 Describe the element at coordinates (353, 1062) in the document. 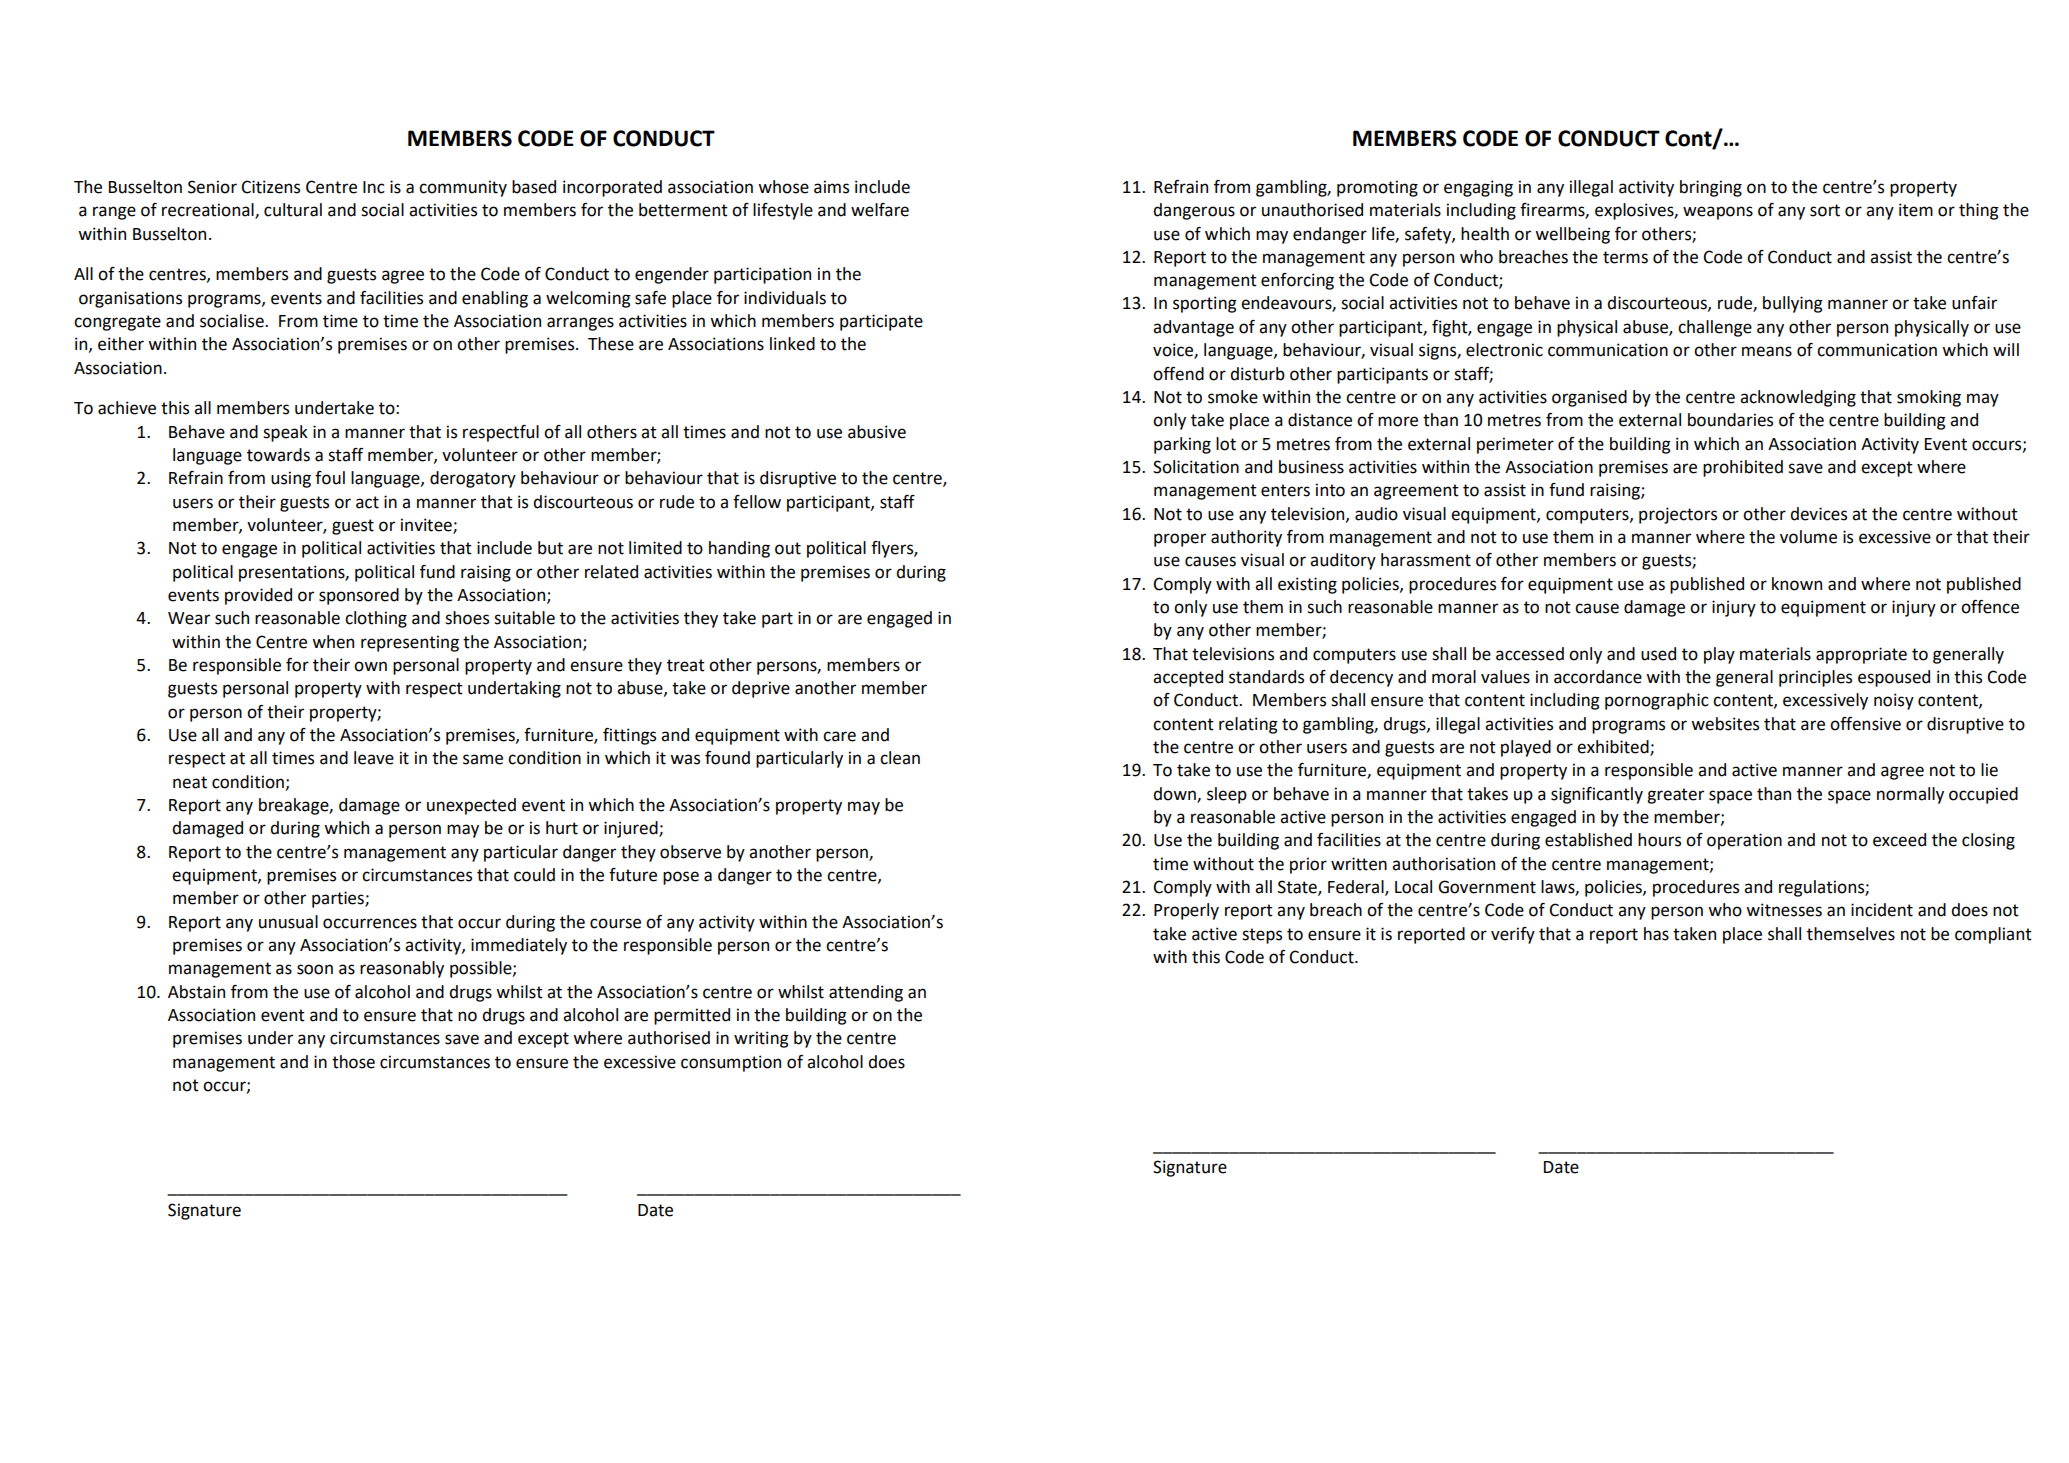

I see `those` at that location.
